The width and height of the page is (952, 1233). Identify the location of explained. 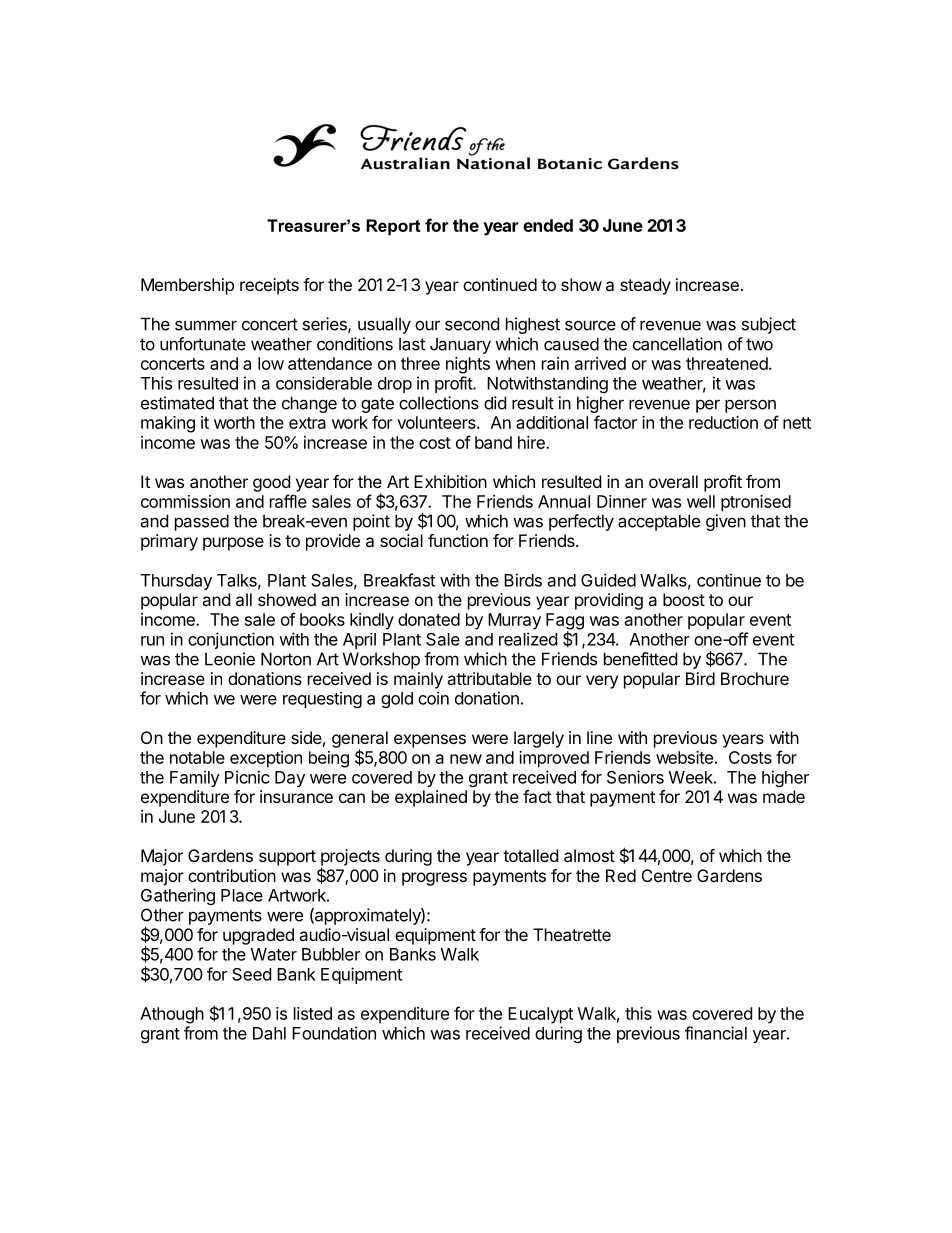
(431, 798).
